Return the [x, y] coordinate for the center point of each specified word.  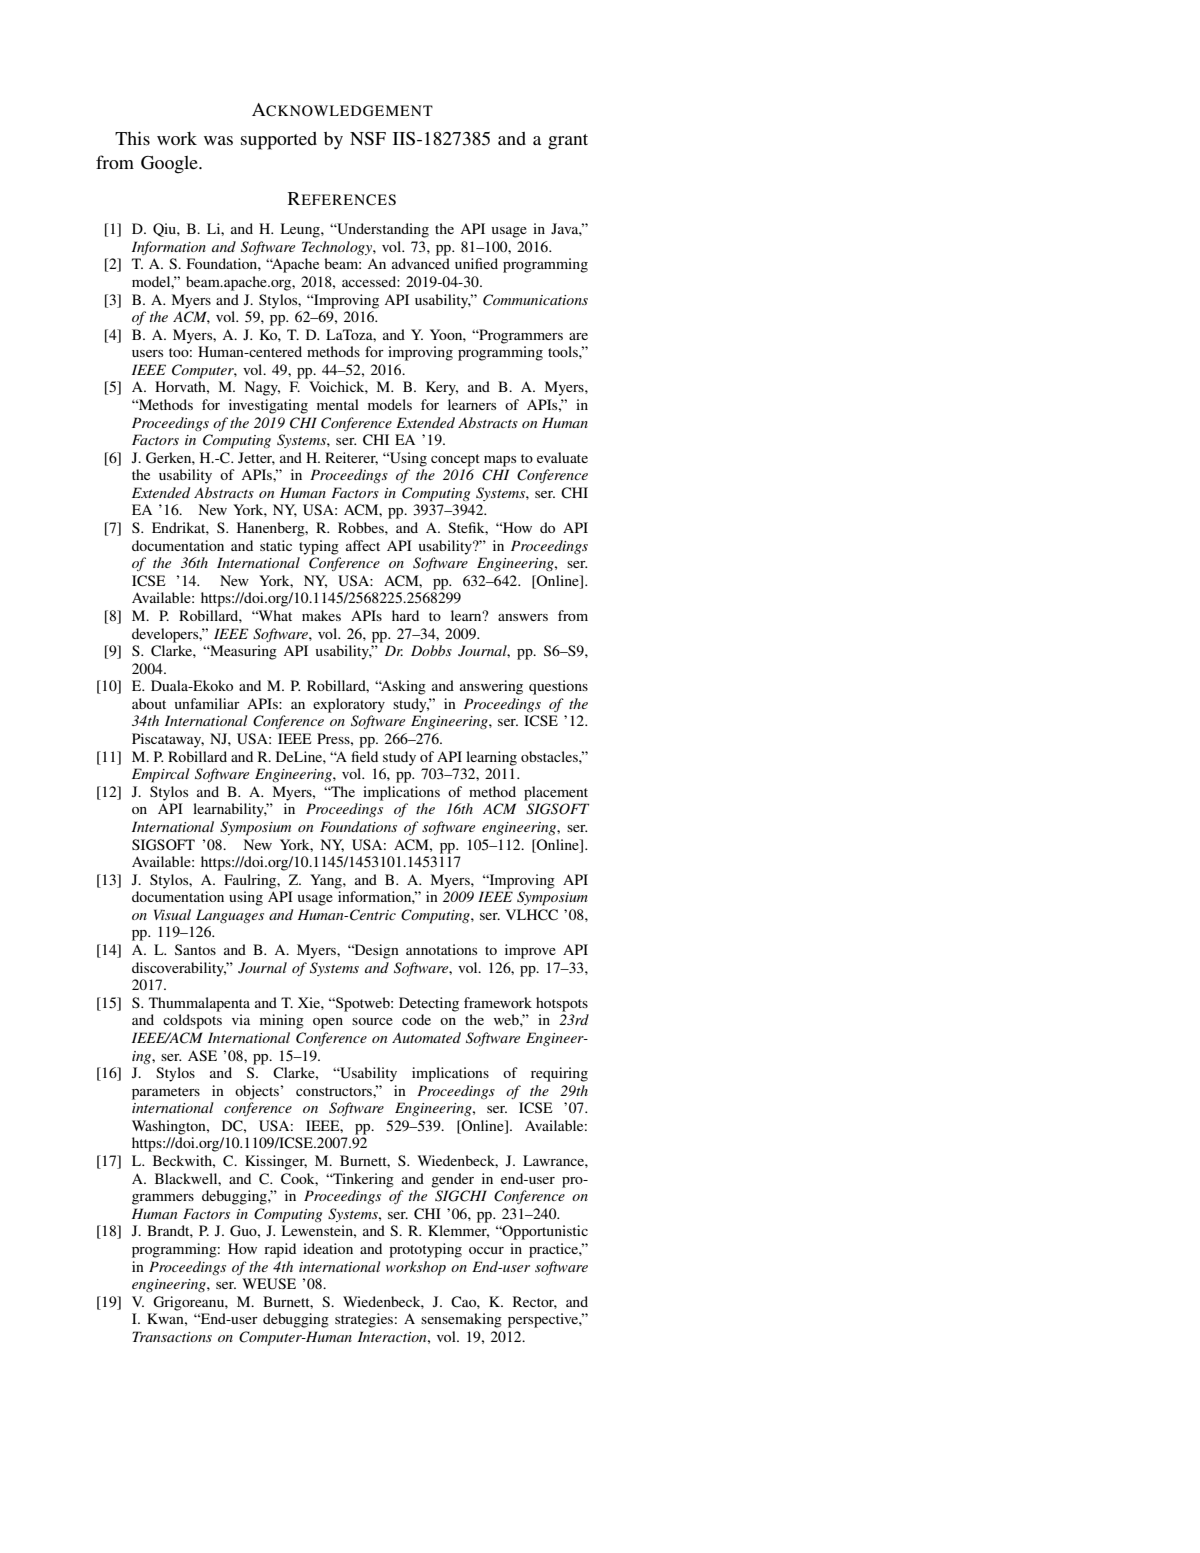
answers [523, 617]
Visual [172, 914]
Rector [535, 1302]
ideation [328, 1248]
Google [170, 165]
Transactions [172, 1336]
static [276, 545]
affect [363, 545]
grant [568, 142]
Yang [327, 881]
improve [530, 951]
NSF [368, 139]
